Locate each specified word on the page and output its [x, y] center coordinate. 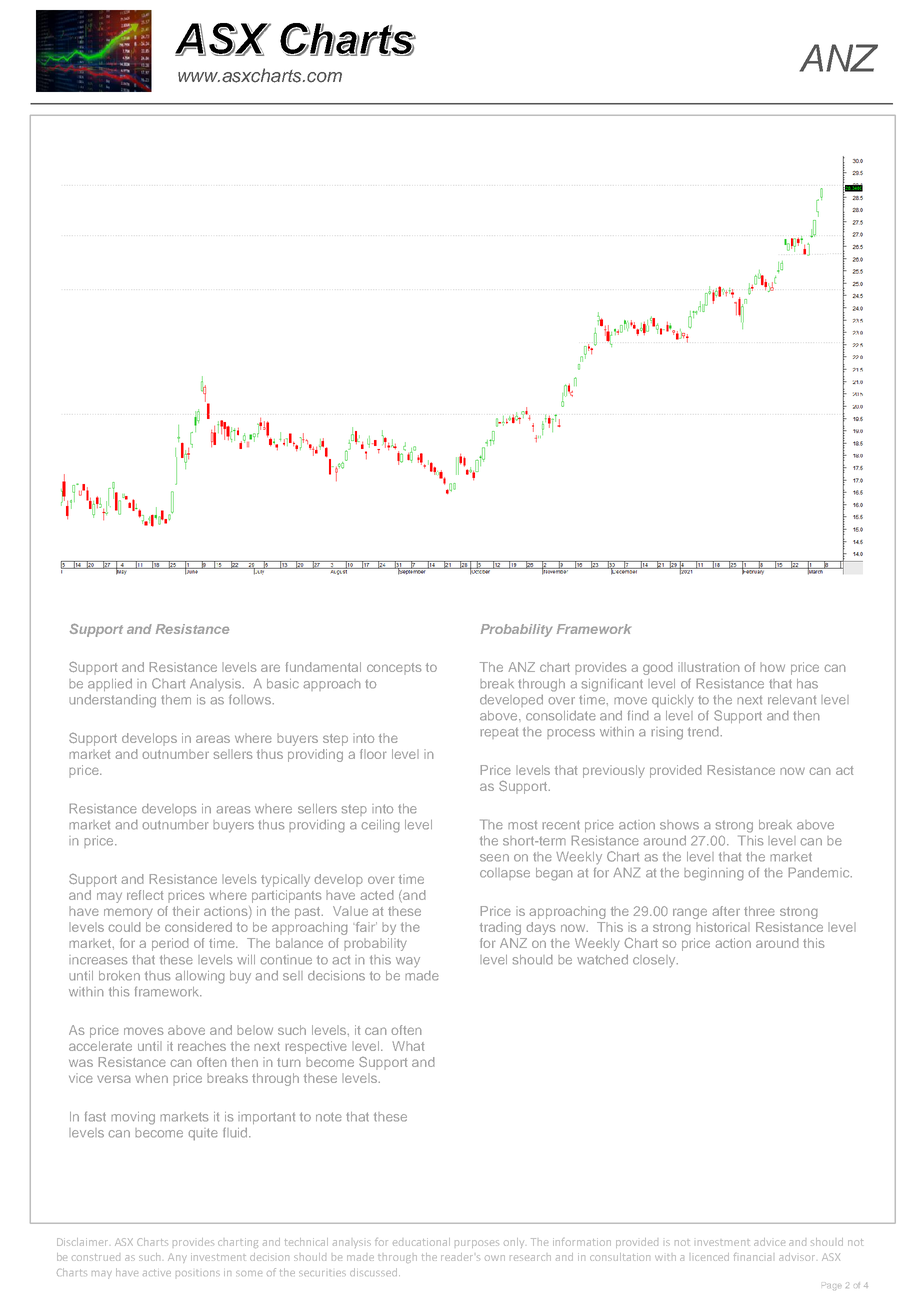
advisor [797, 1257]
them [176, 700]
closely [655, 961]
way [408, 962]
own [495, 1258]
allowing [200, 977]
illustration [709, 667]
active [157, 1272]
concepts [394, 669]
